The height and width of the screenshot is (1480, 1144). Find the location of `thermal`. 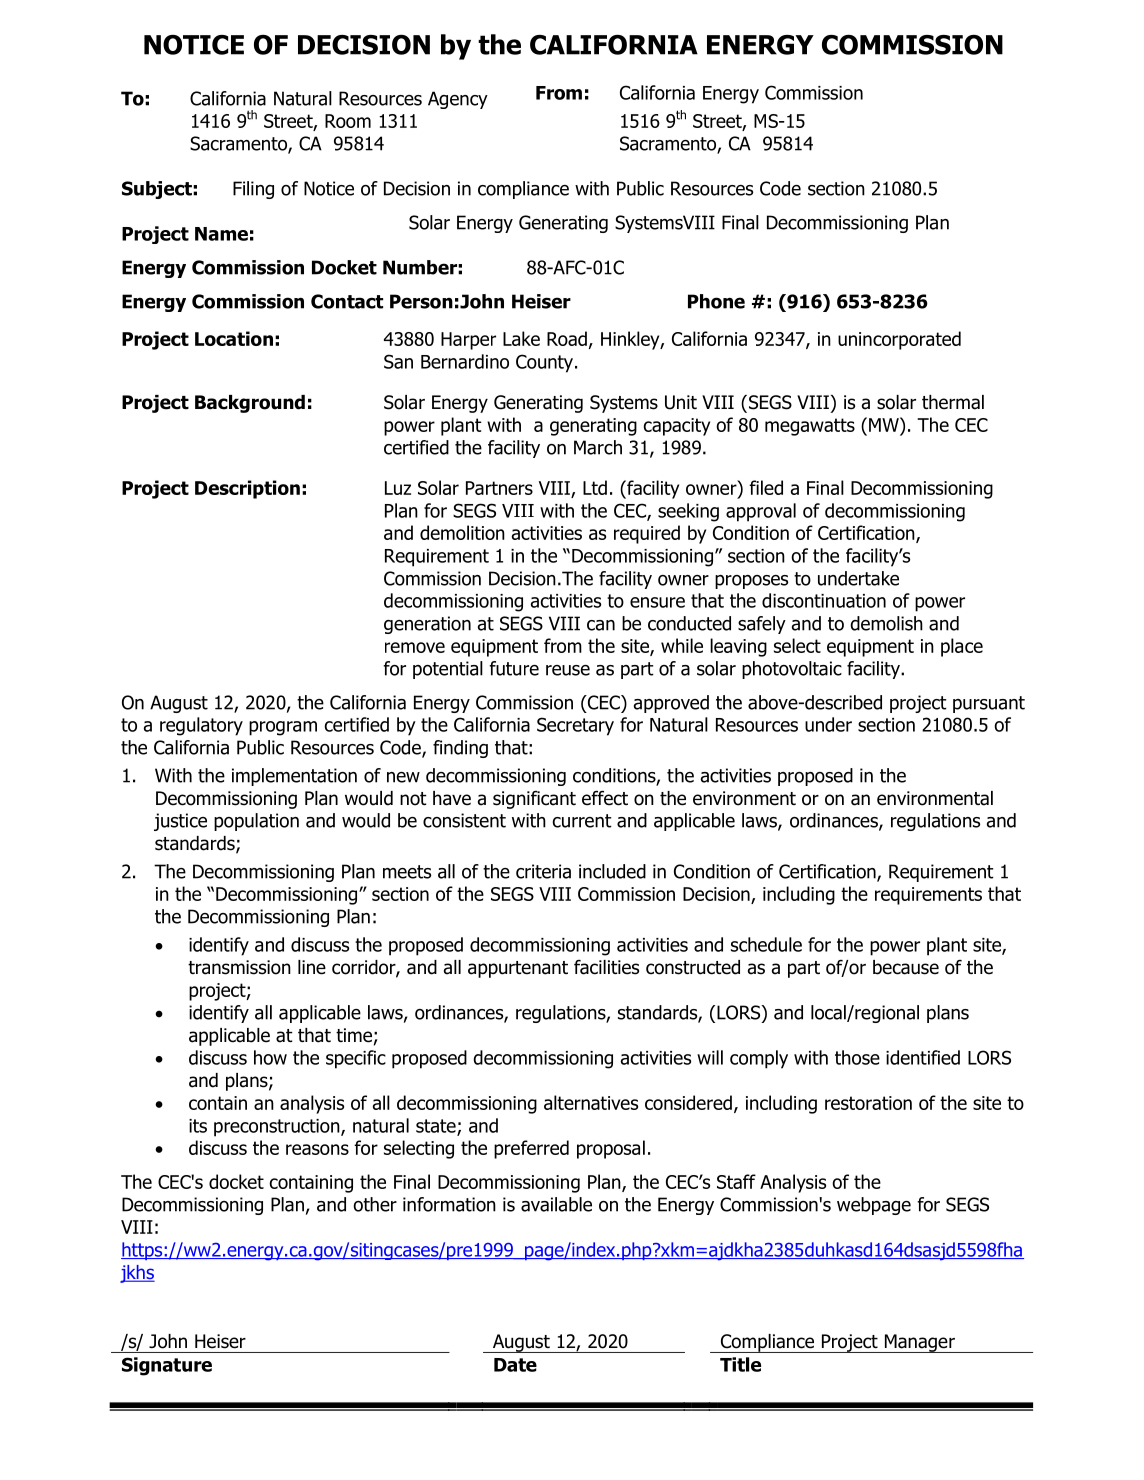

thermal is located at coordinates (953, 402).
